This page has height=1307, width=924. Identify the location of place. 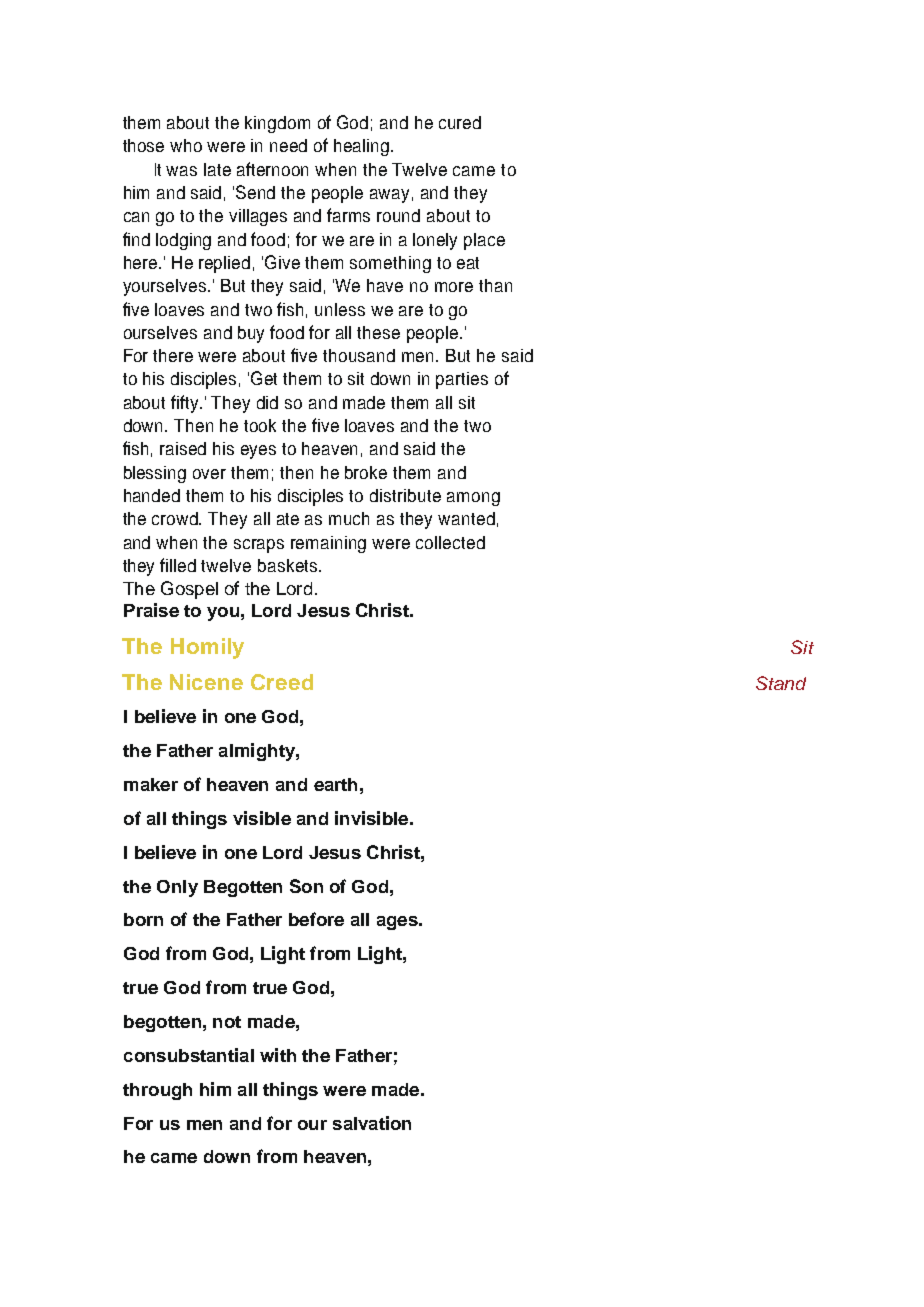
(484, 241).
